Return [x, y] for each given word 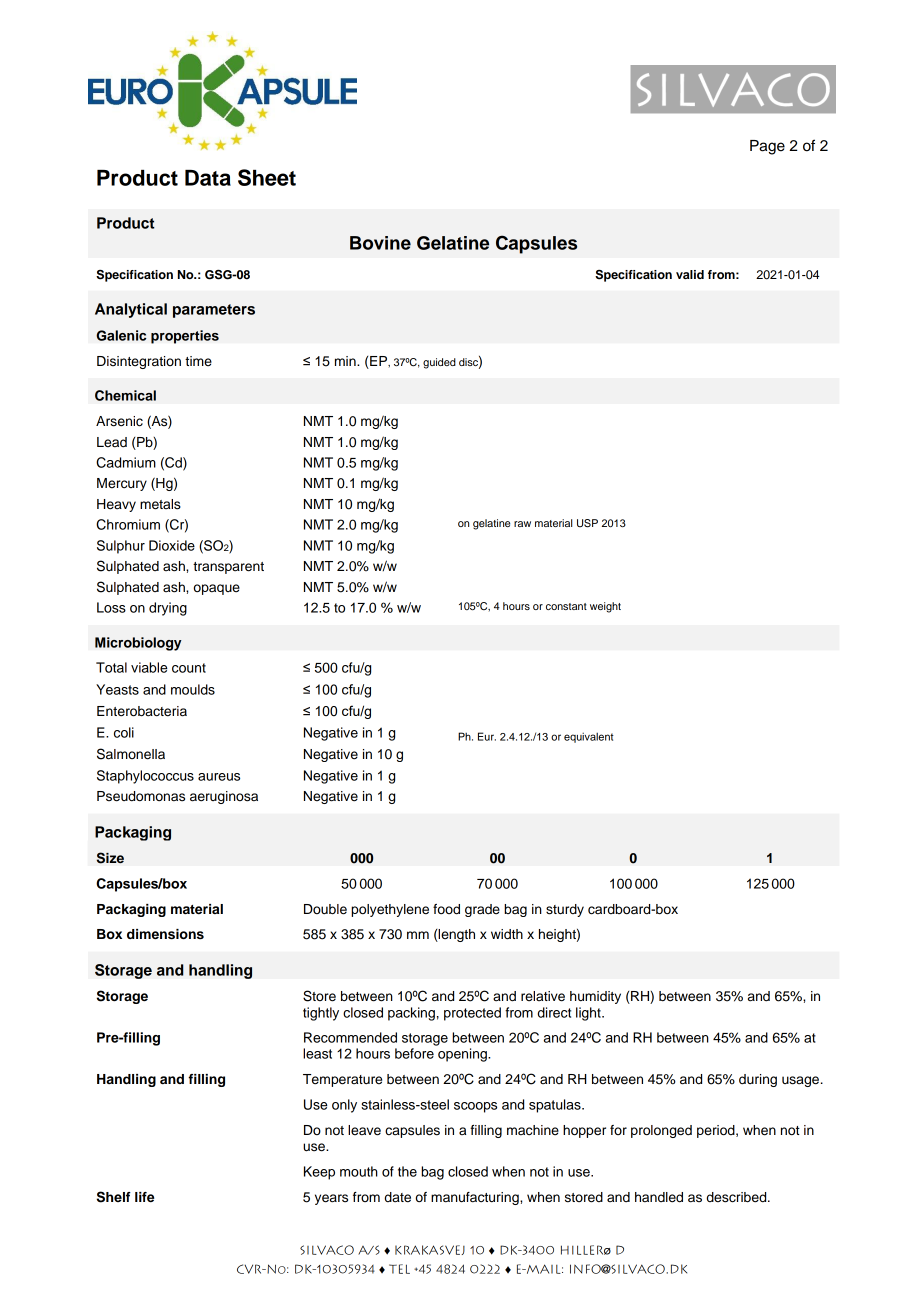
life [144, 1197]
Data [208, 178]
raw [522, 524]
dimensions [165, 934]
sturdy [565, 910]
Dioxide [172, 545]
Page [767, 147]
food [446, 909]
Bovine [380, 243]
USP [587, 523]
